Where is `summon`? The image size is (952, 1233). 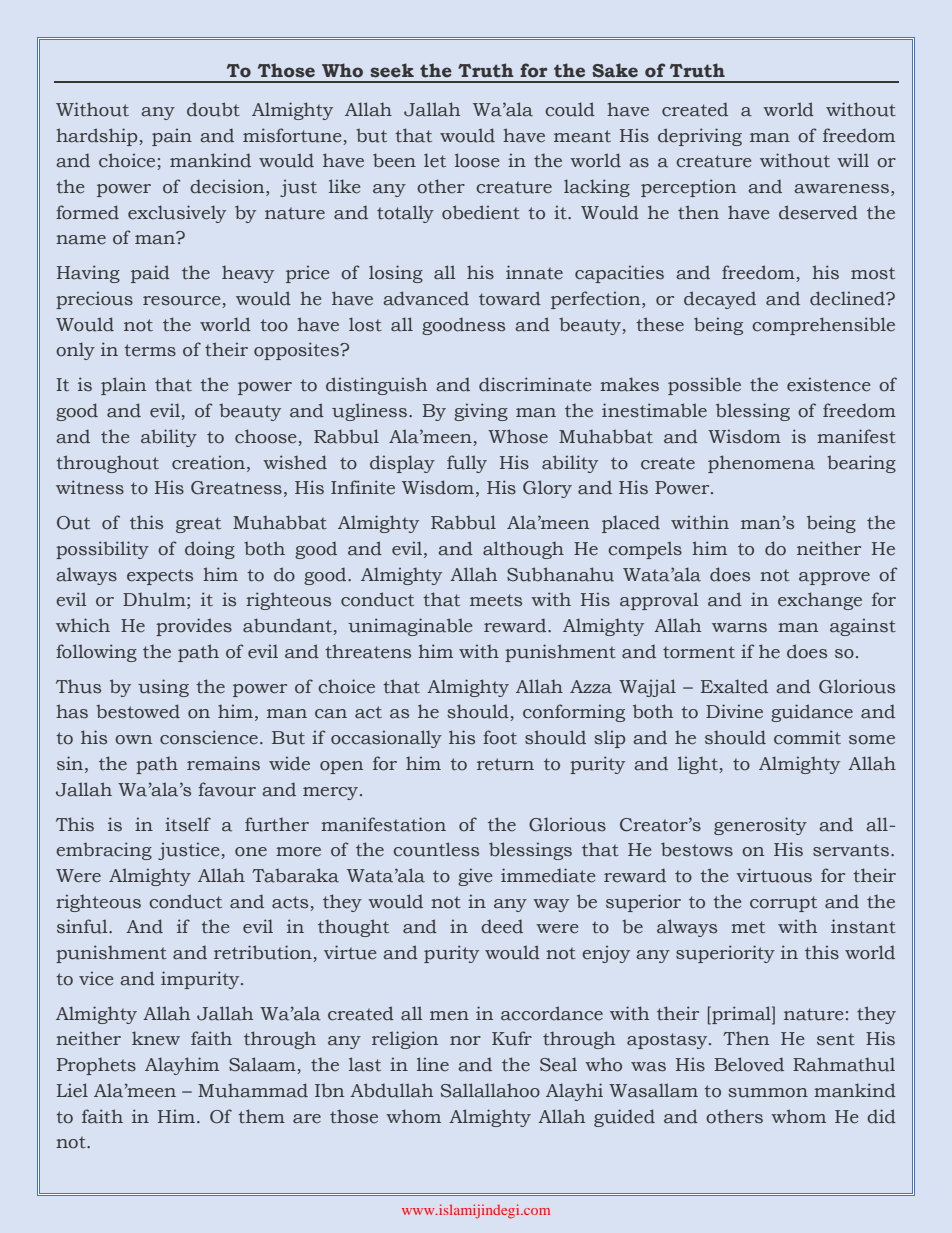
summon is located at coordinates (768, 1093).
